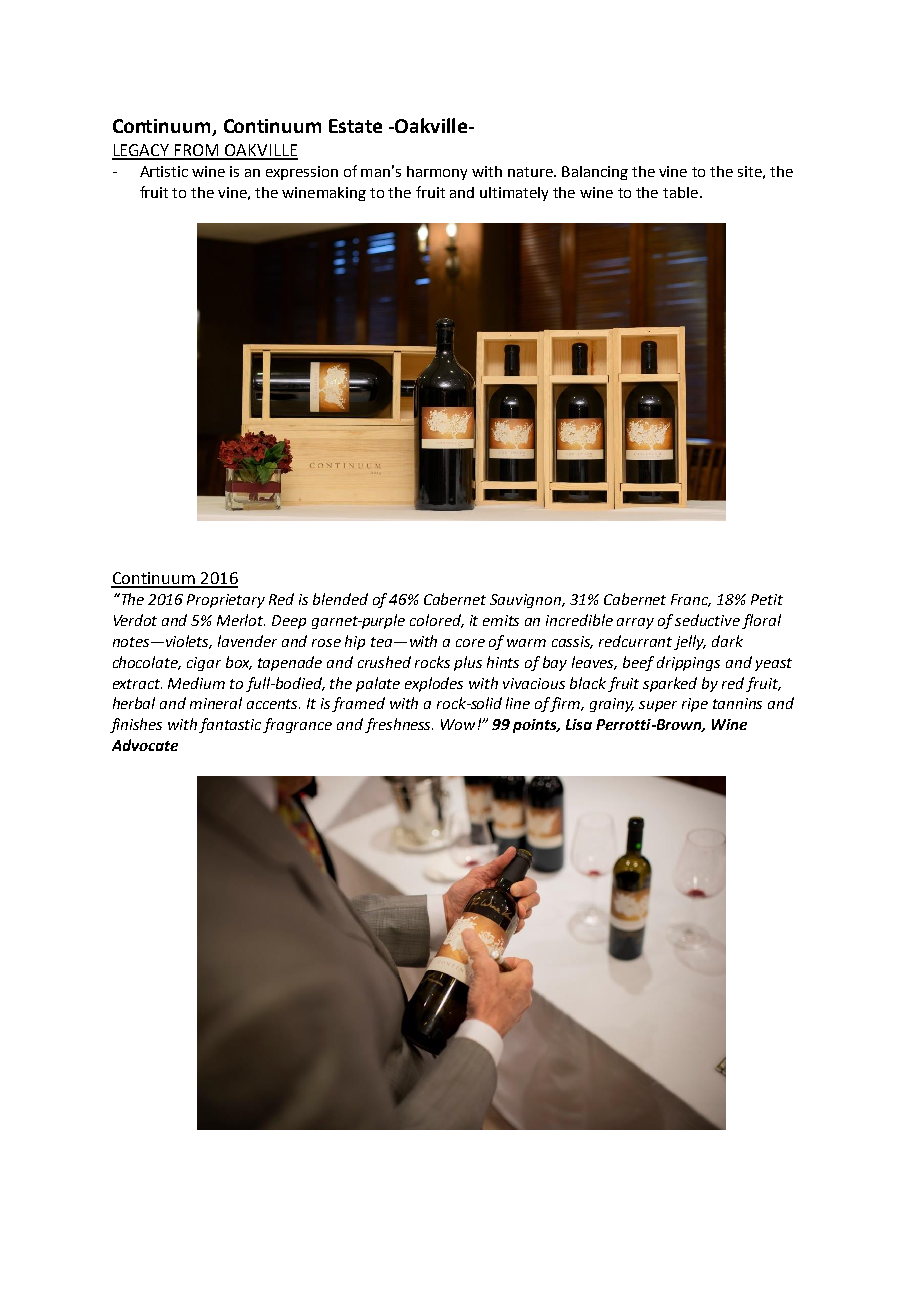  I want to click on harmony, so click(437, 173).
